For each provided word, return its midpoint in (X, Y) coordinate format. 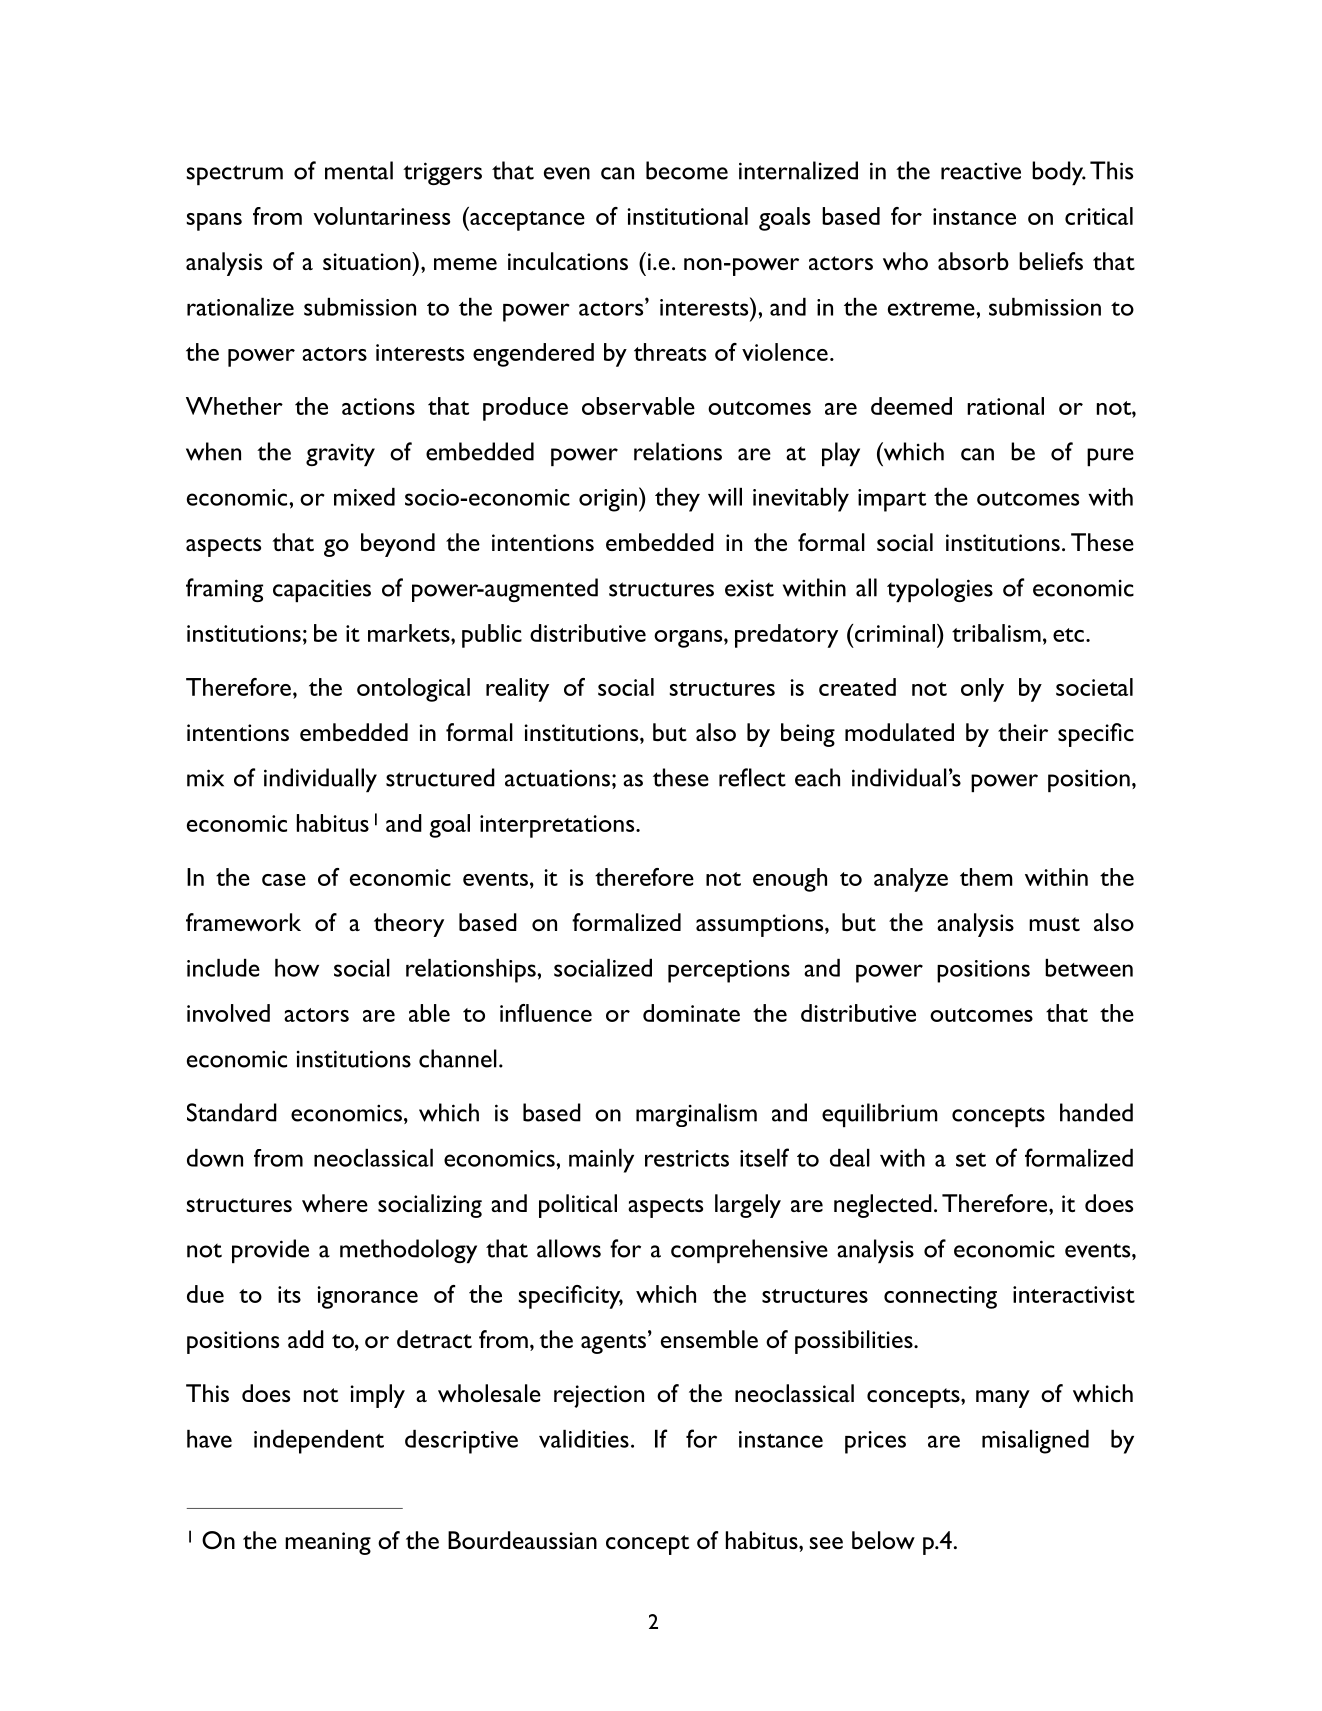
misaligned (1035, 1442)
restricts (687, 1158)
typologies (940, 590)
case (284, 880)
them (986, 877)
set (971, 1160)
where (335, 1203)
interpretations (558, 826)
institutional (687, 216)
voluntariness (381, 216)
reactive (981, 171)
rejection (599, 1396)
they (677, 500)
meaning (328, 1543)
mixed (364, 497)
